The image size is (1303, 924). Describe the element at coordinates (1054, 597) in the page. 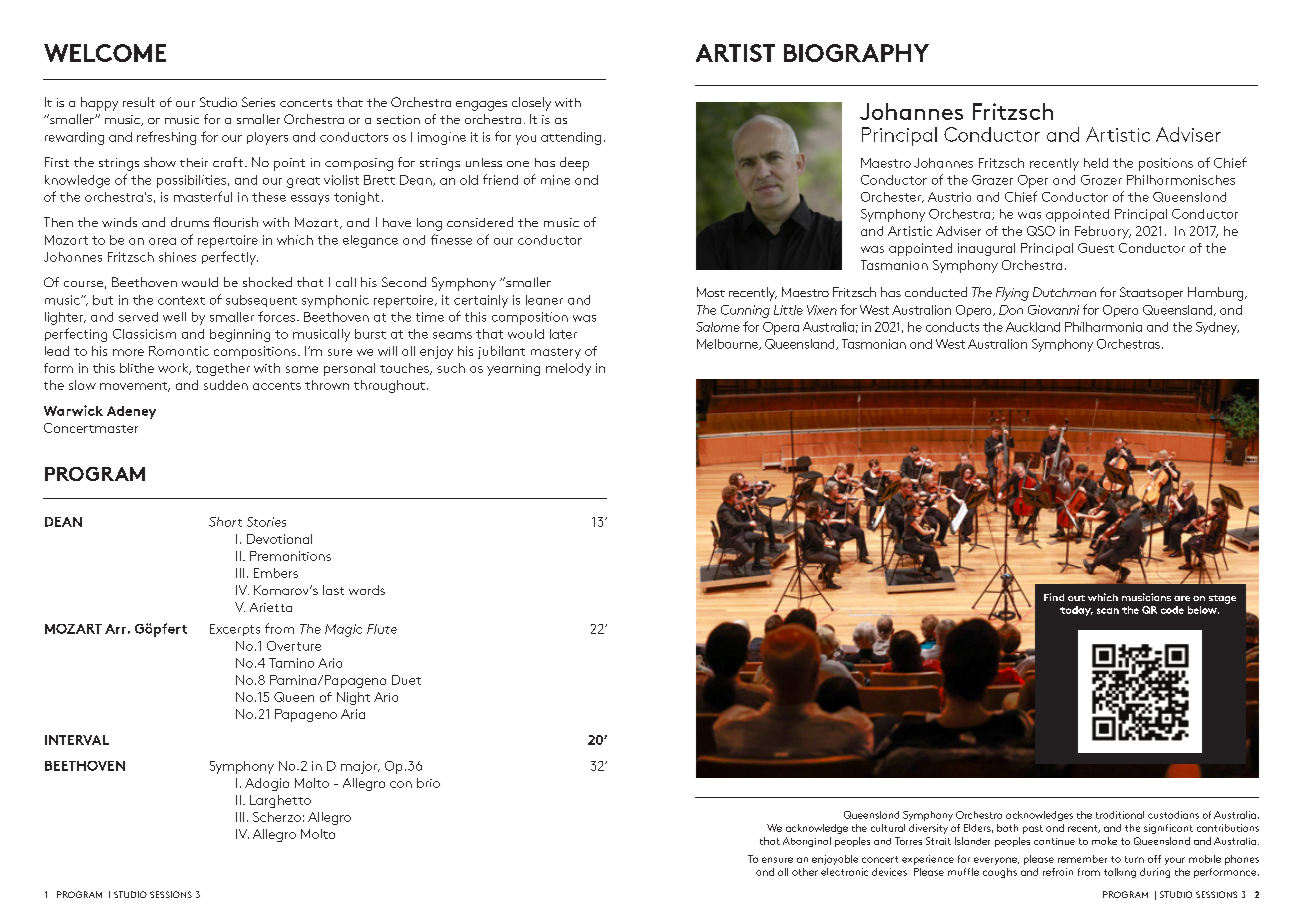

I see `Find` at that location.
